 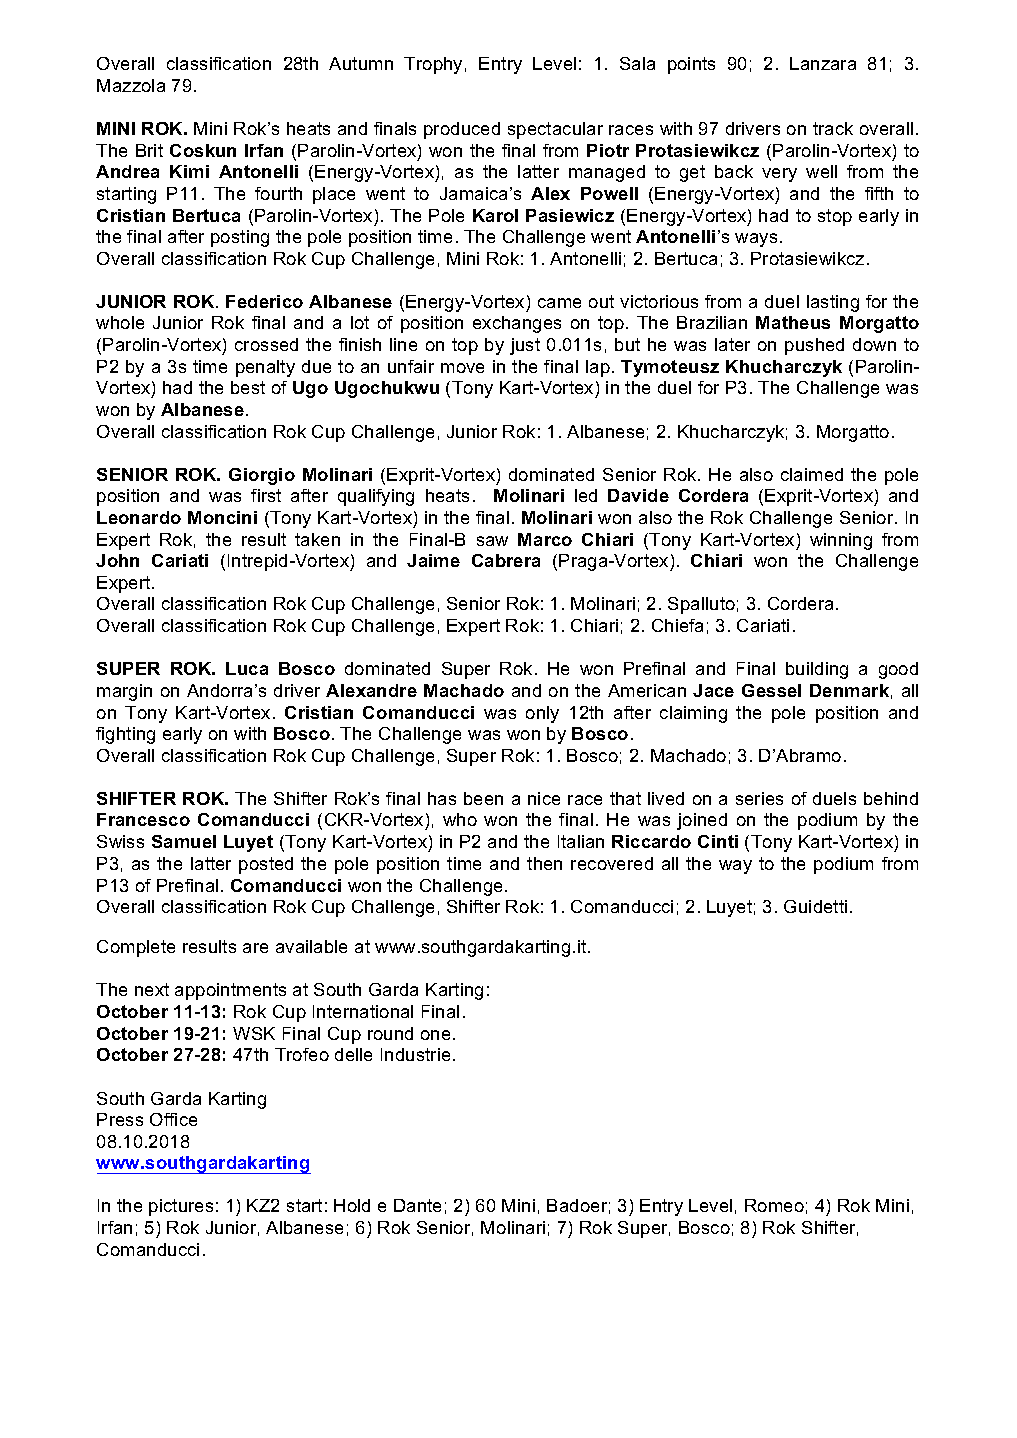 What do you see at coordinates (417, 1205) in the screenshot?
I see `Dante` at bounding box center [417, 1205].
